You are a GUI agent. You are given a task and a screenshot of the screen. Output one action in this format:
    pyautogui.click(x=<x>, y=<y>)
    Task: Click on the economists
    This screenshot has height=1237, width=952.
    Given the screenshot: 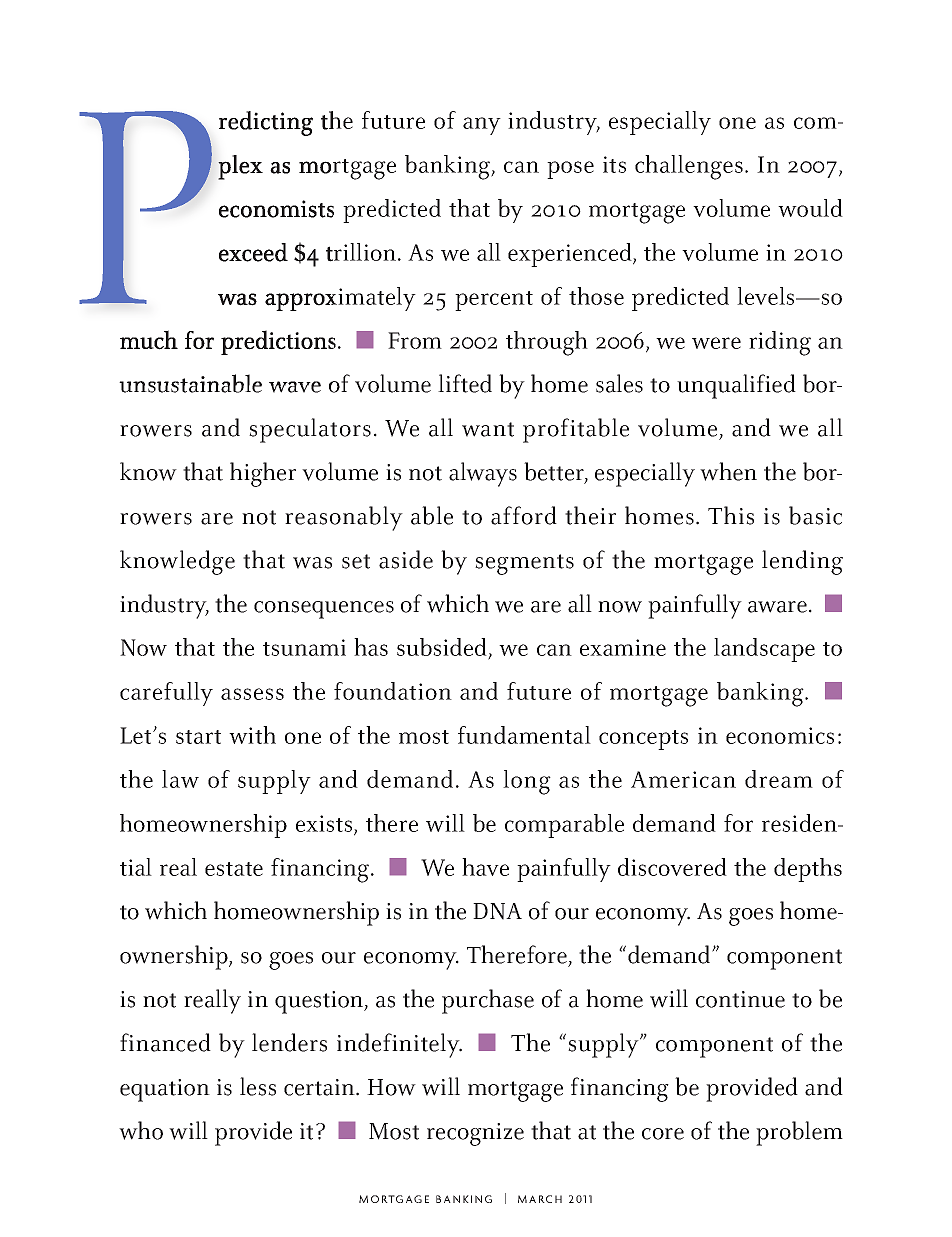 What is the action you would take?
    pyautogui.click(x=276, y=209)
